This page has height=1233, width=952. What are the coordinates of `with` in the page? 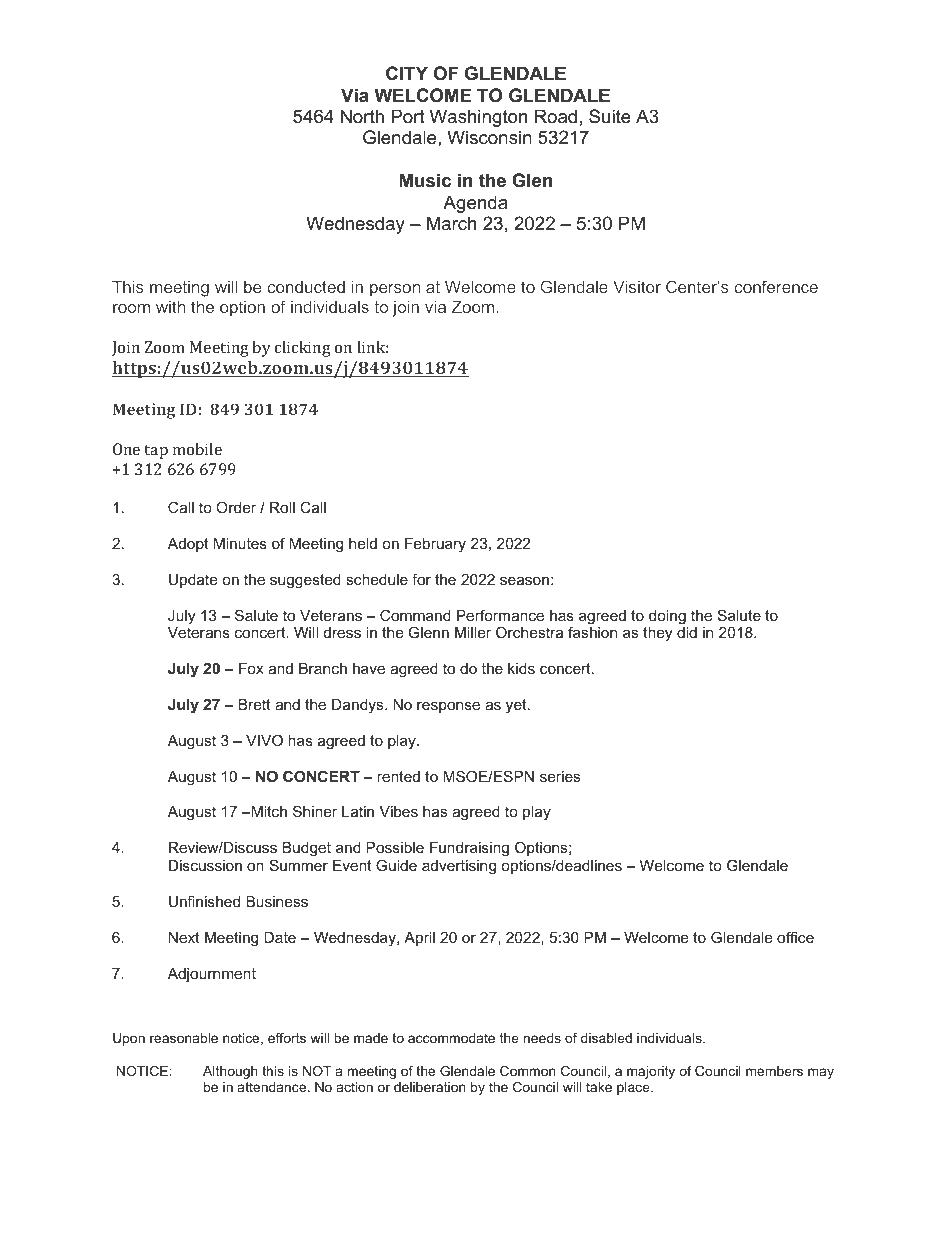 It's located at (170, 306).
